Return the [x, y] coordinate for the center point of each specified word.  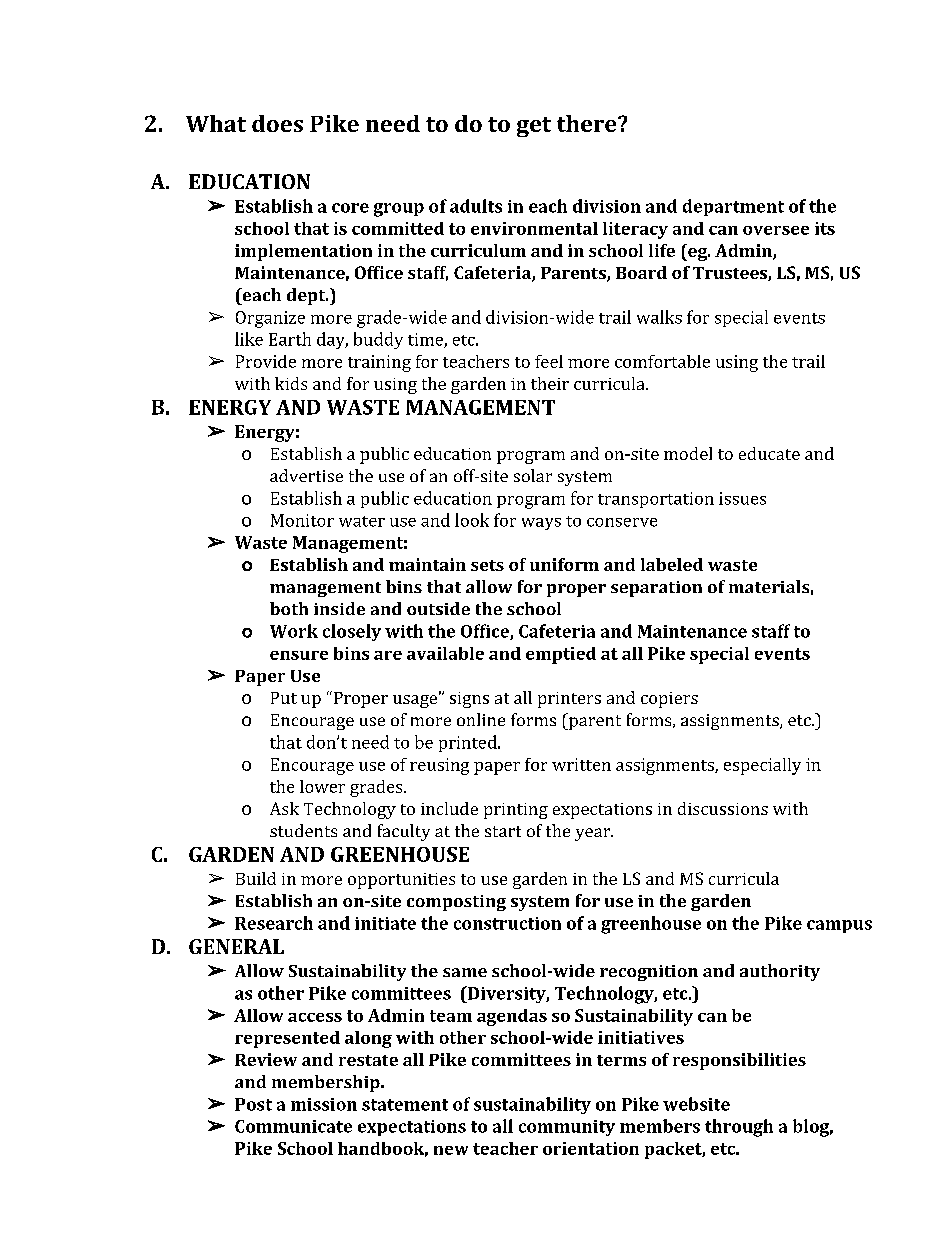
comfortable [662, 361]
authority [780, 972]
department [733, 207]
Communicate [293, 1126]
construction [507, 923]
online [481, 719]
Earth [290, 339]
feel [549, 361]
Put [284, 698]
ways [541, 524]
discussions [723, 808]
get [534, 127]
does [277, 123]
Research [274, 923]
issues [742, 498]
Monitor [302, 520]
